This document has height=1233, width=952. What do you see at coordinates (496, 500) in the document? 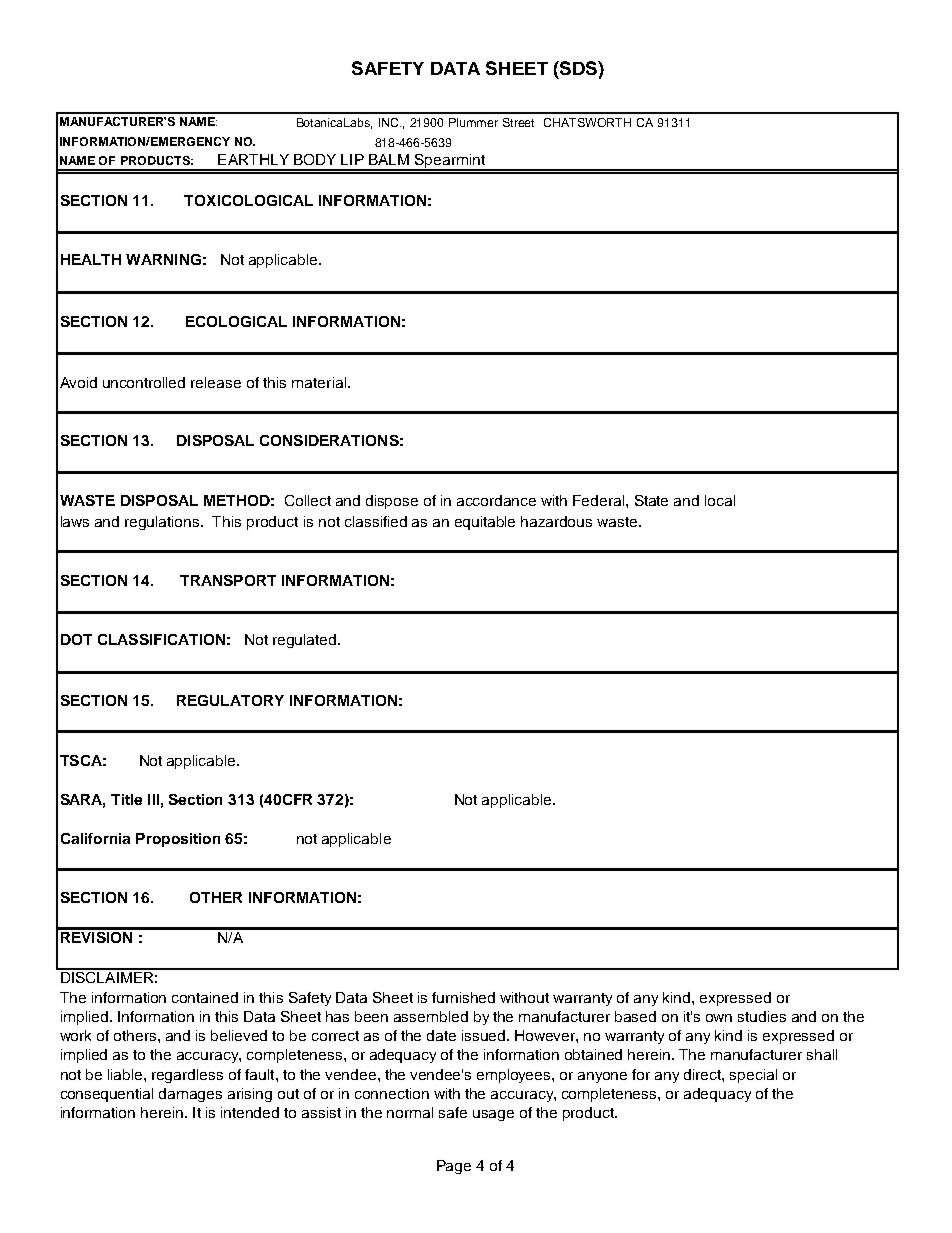
I see `accordance` at bounding box center [496, 500].
